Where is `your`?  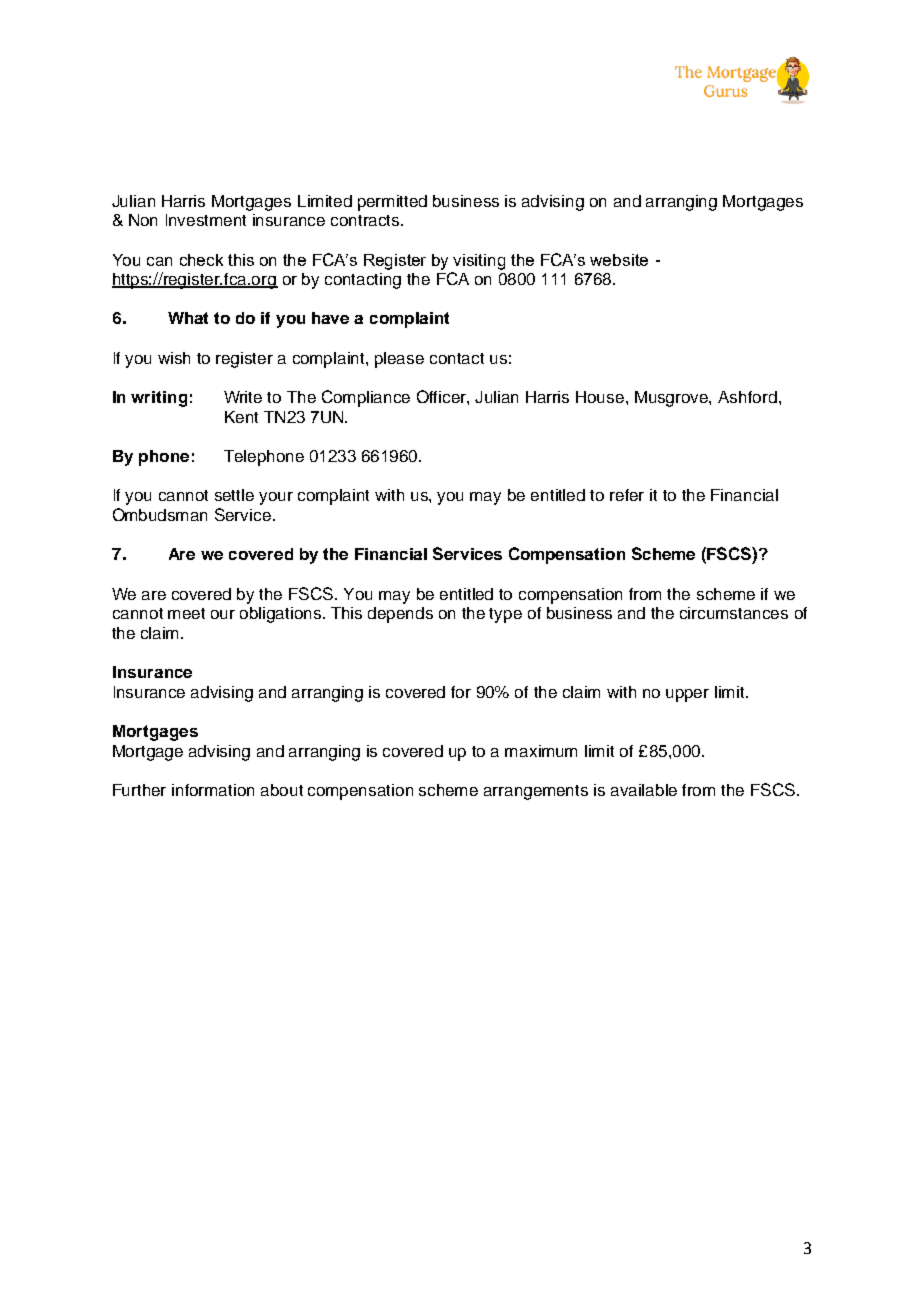 your is located at coordinates (276, 498).
